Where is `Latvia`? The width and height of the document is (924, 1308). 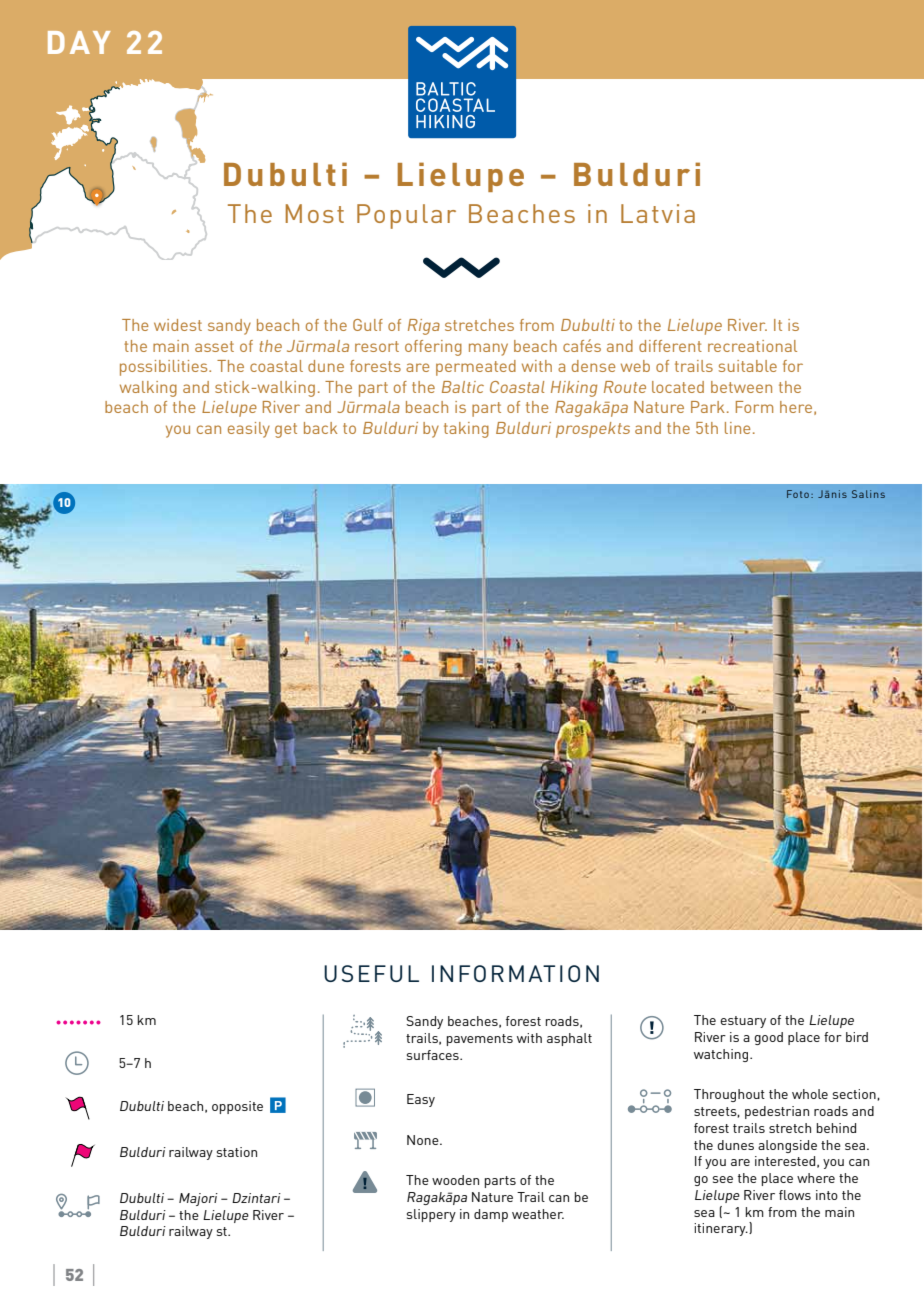
Latvia is located at coordinates (658, 213).
